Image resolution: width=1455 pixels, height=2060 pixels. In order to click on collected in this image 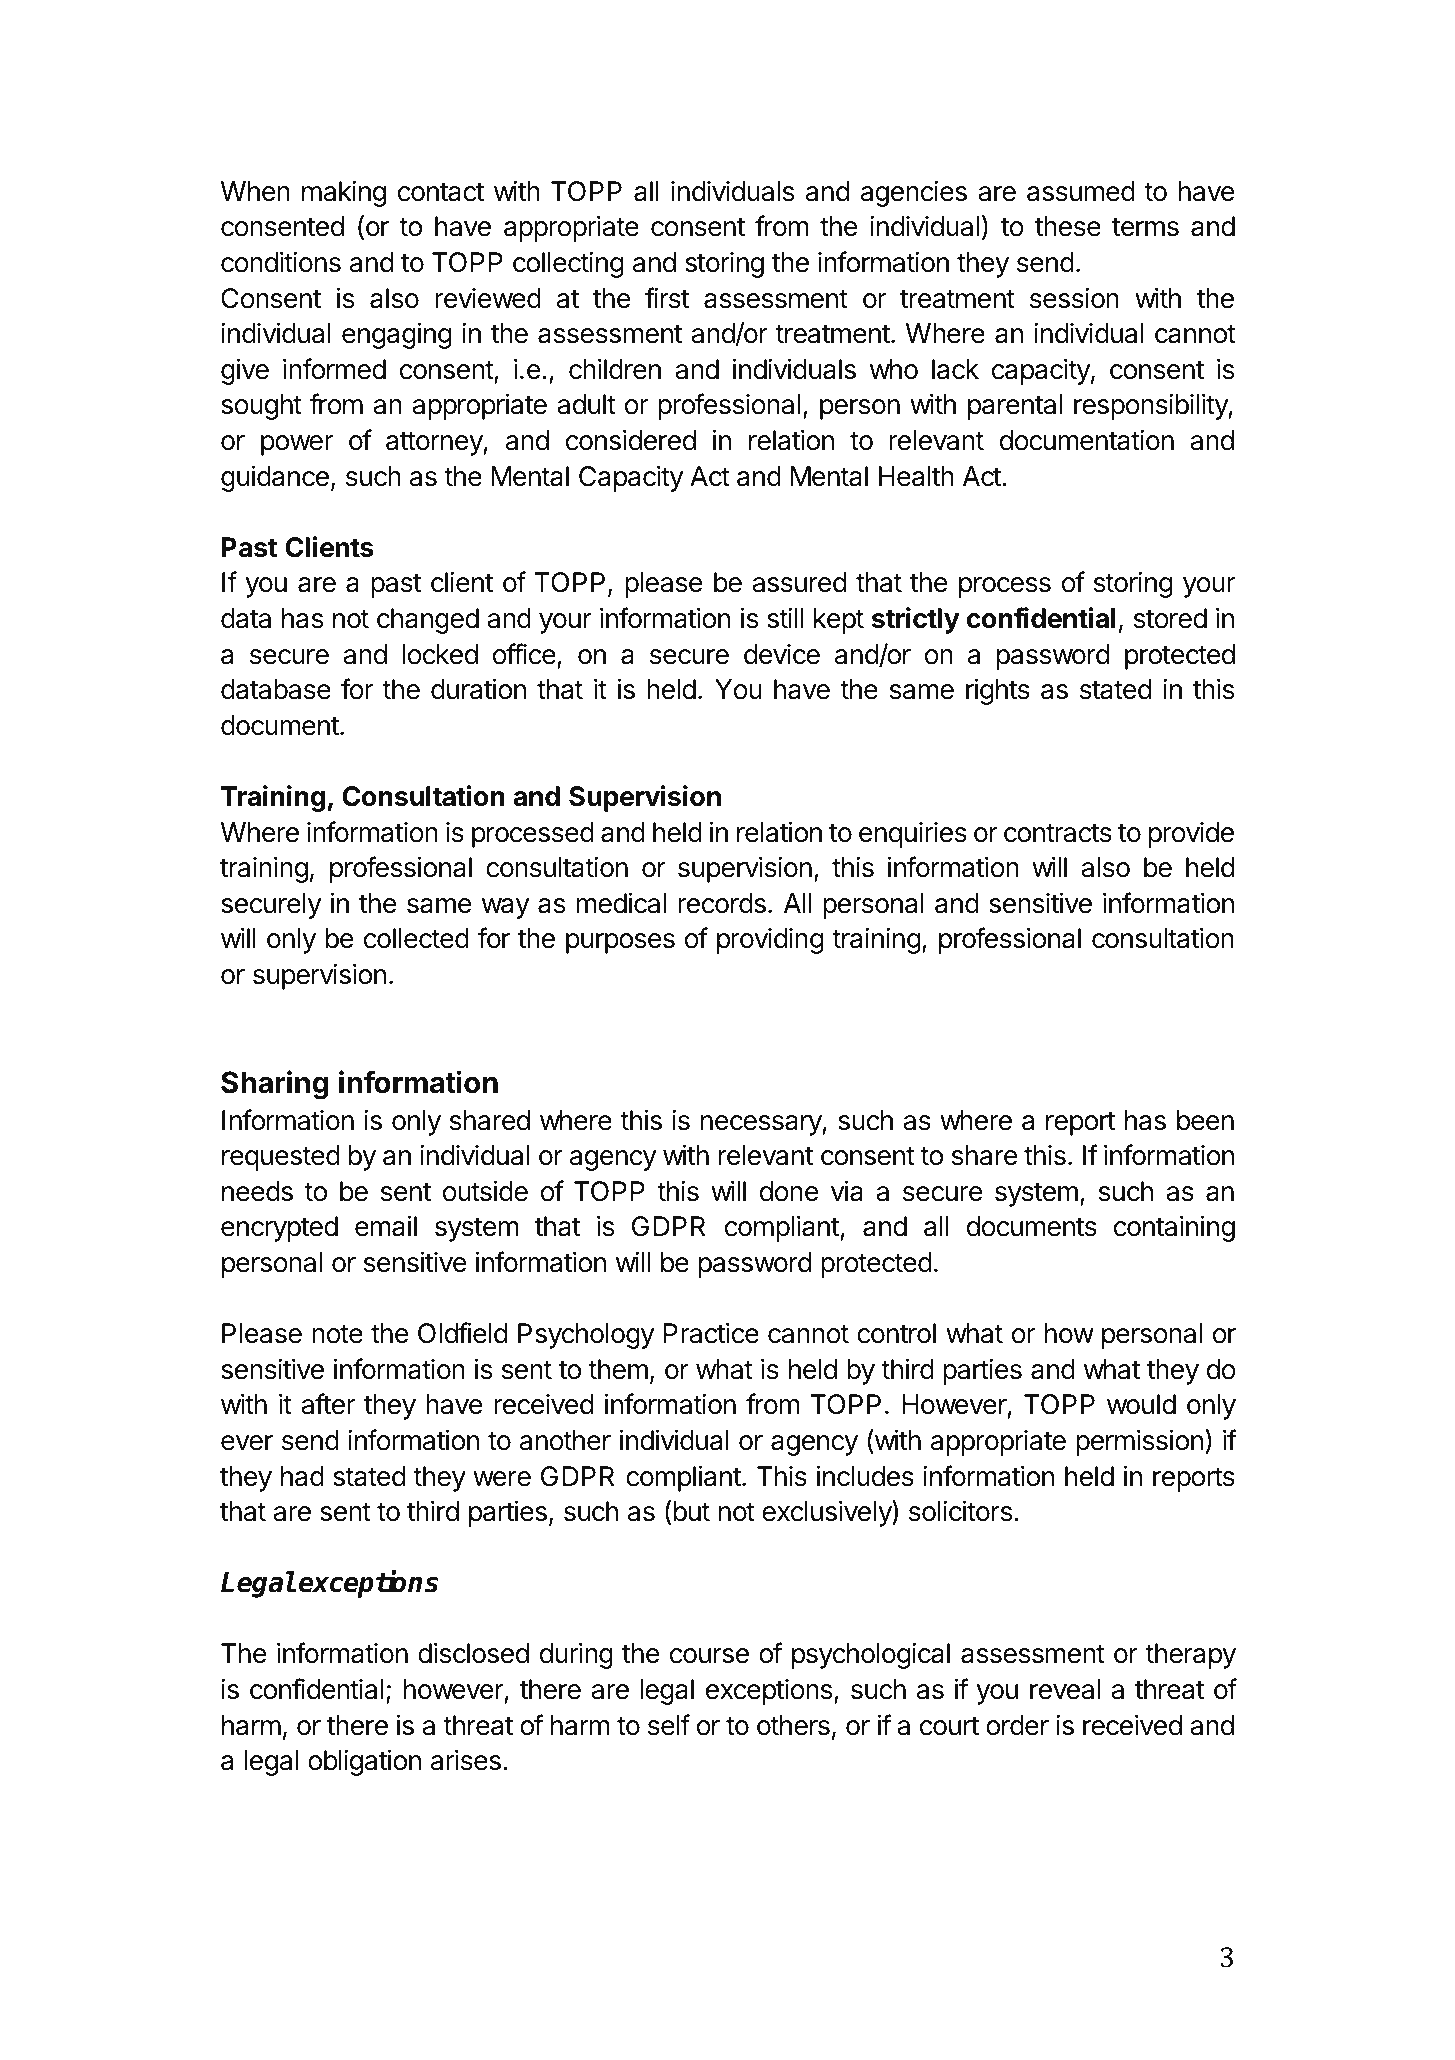, I will do `click(416, 938)`.
